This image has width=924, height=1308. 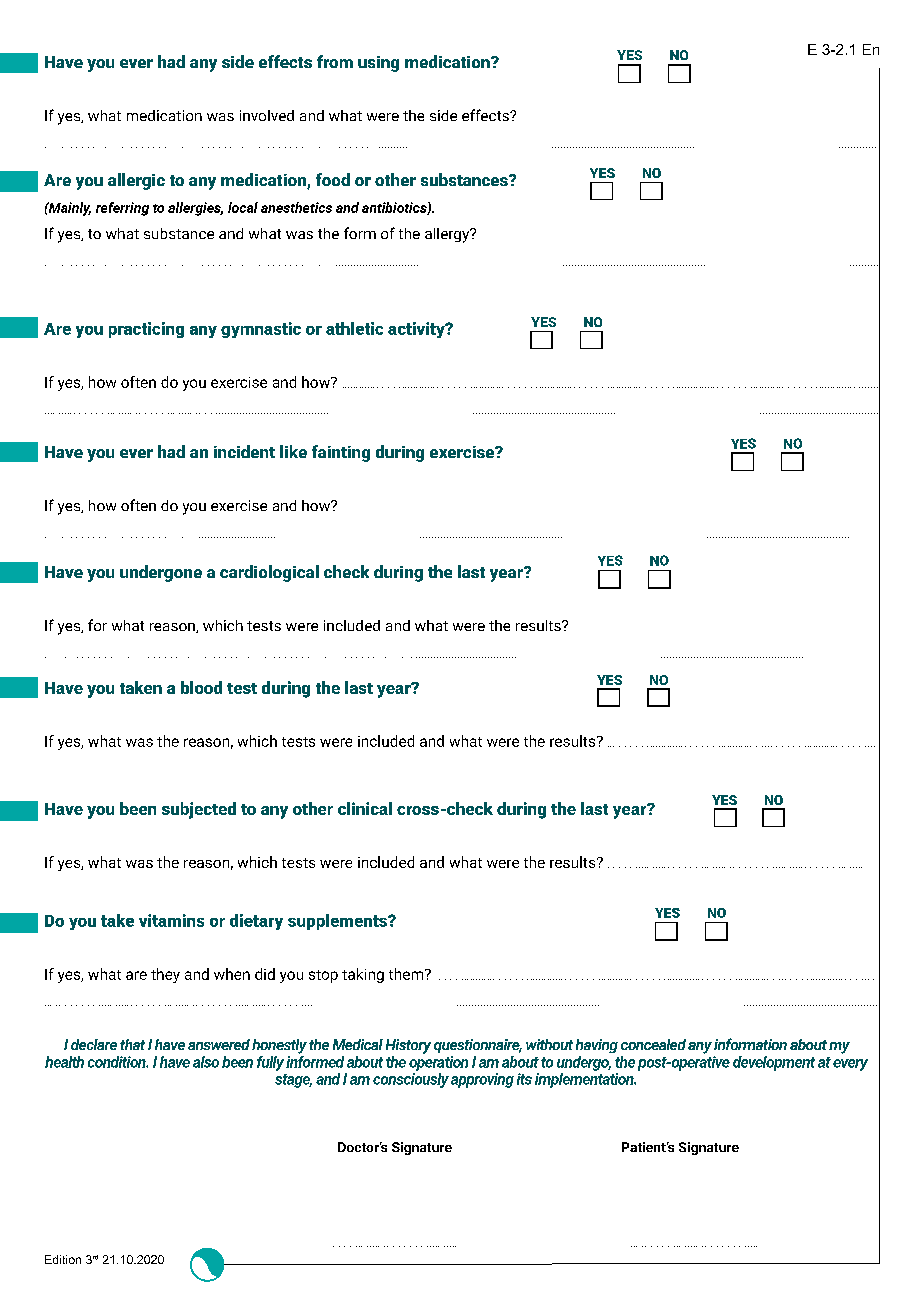 What do you see at coordinates (136, 181) in the image?
I see `allergic` at bounding box center [136, 181].
